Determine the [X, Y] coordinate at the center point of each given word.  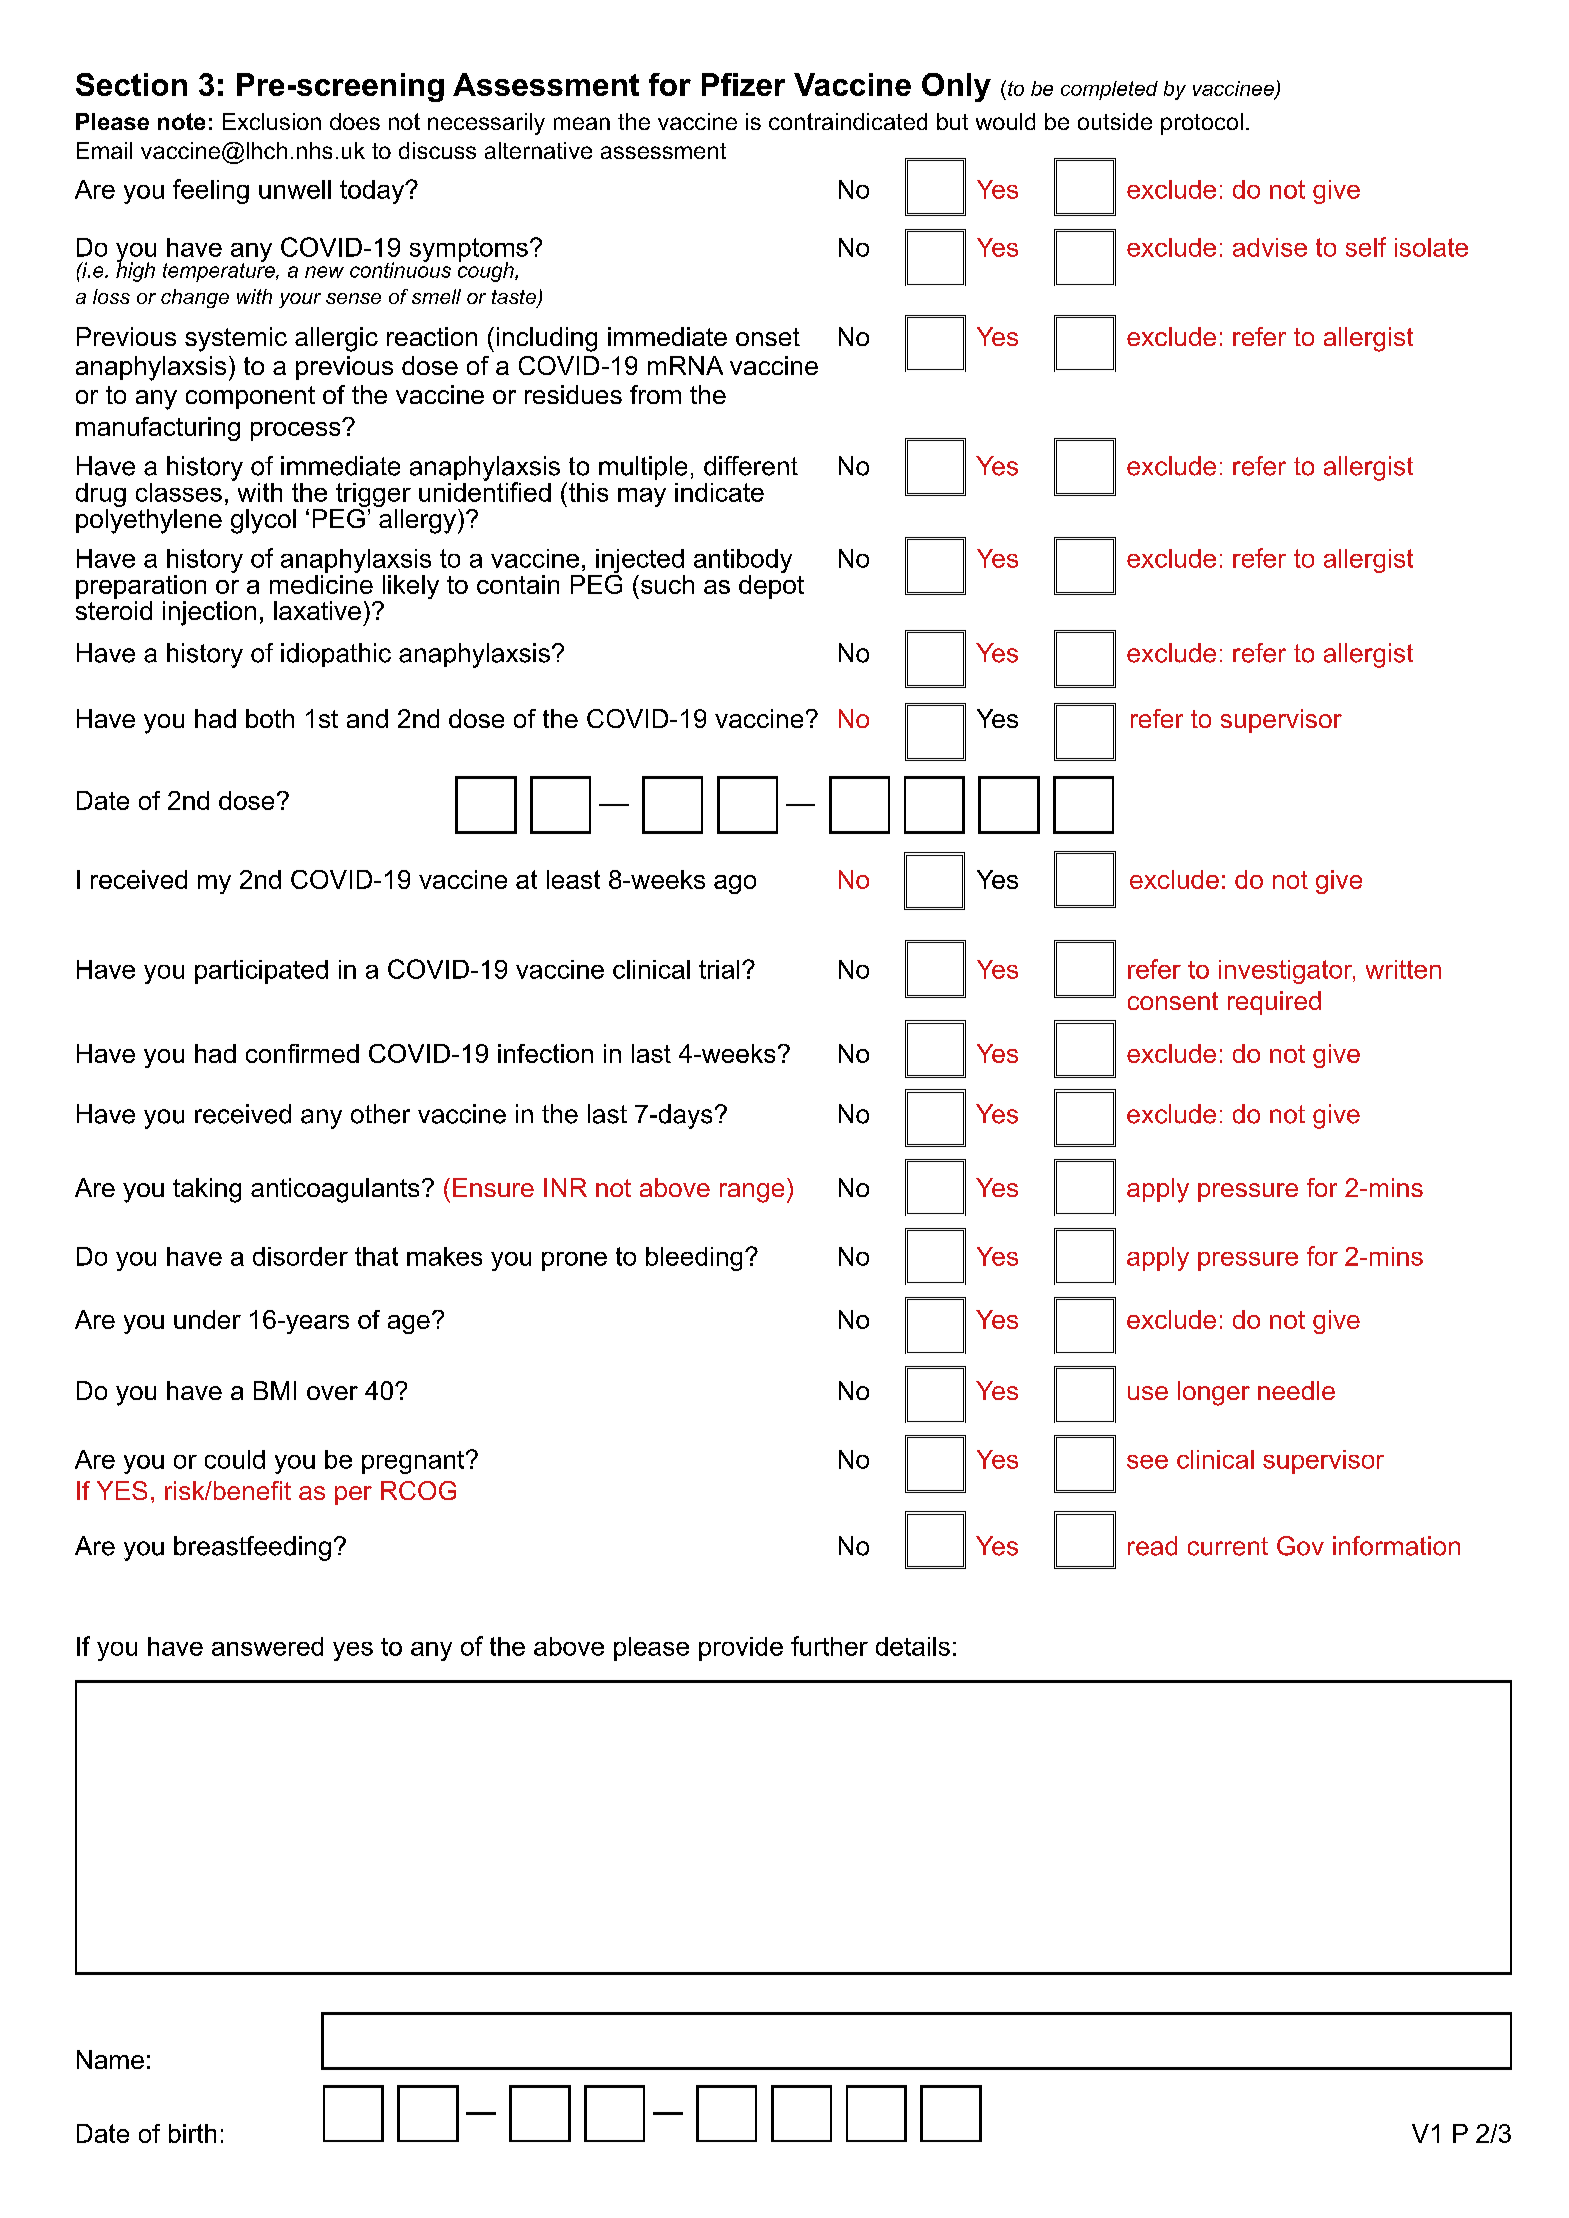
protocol [1202, 124]
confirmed [302, 1053]
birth [192, 2133]
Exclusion [272, 121]
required [1274, 1003]
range [752, 1193]
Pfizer [743, 84]
